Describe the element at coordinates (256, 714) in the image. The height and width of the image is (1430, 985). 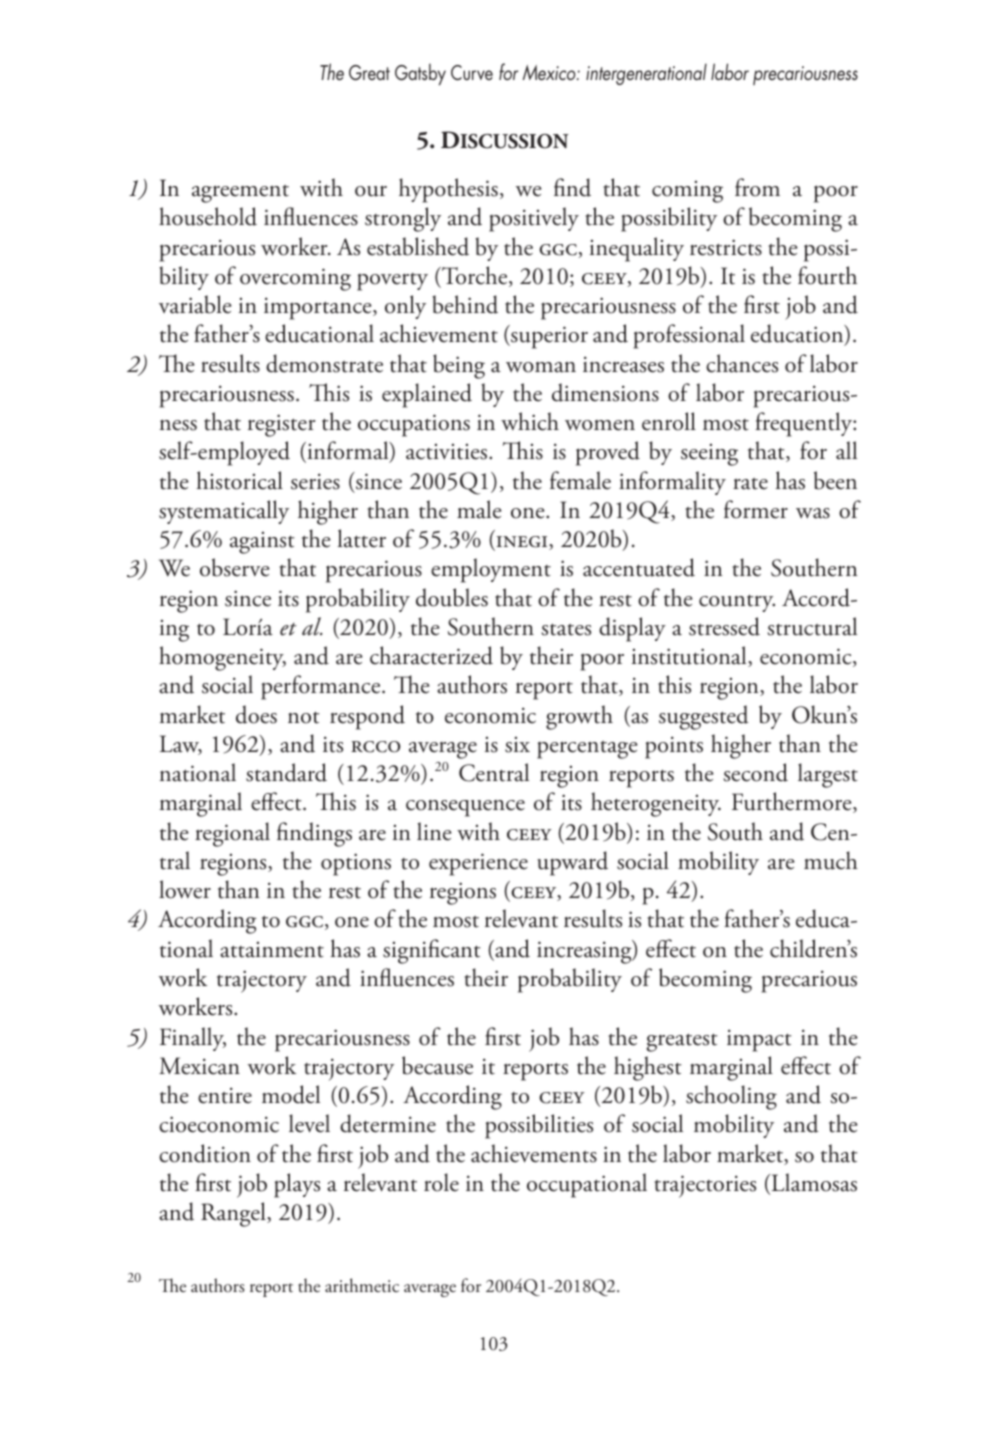
I see `does` at that location.
